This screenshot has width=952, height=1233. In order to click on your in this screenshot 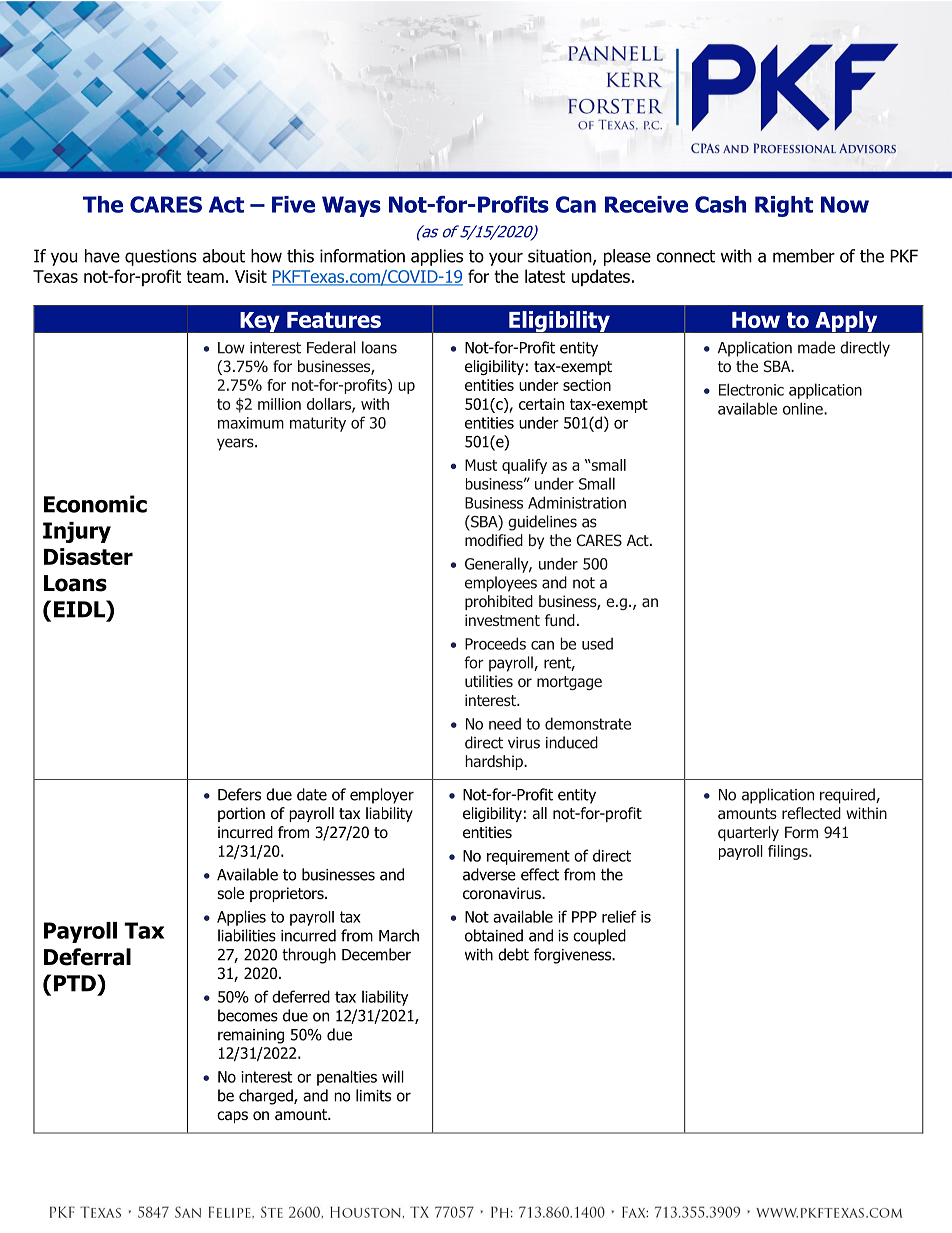, I will do `click(506, 259)`.
